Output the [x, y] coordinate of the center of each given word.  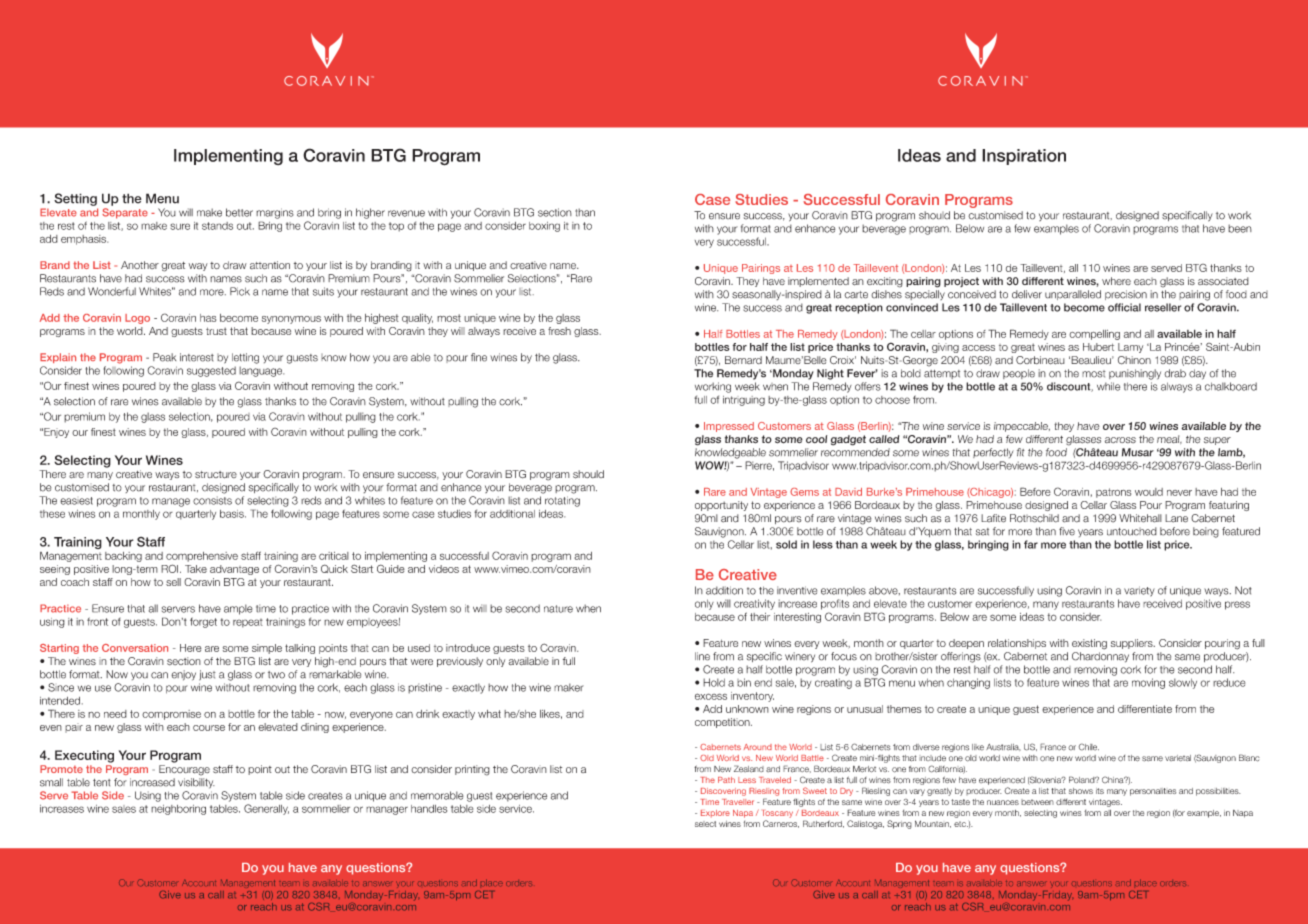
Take [196, 569]
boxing [544, 227]
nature [558, 609]
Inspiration [1024, 157]
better [239, 212]
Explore [715, 814]
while [1108, 386]
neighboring [178, 810]
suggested [211, 371]
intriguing [744, 401]
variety [1139, 591]
